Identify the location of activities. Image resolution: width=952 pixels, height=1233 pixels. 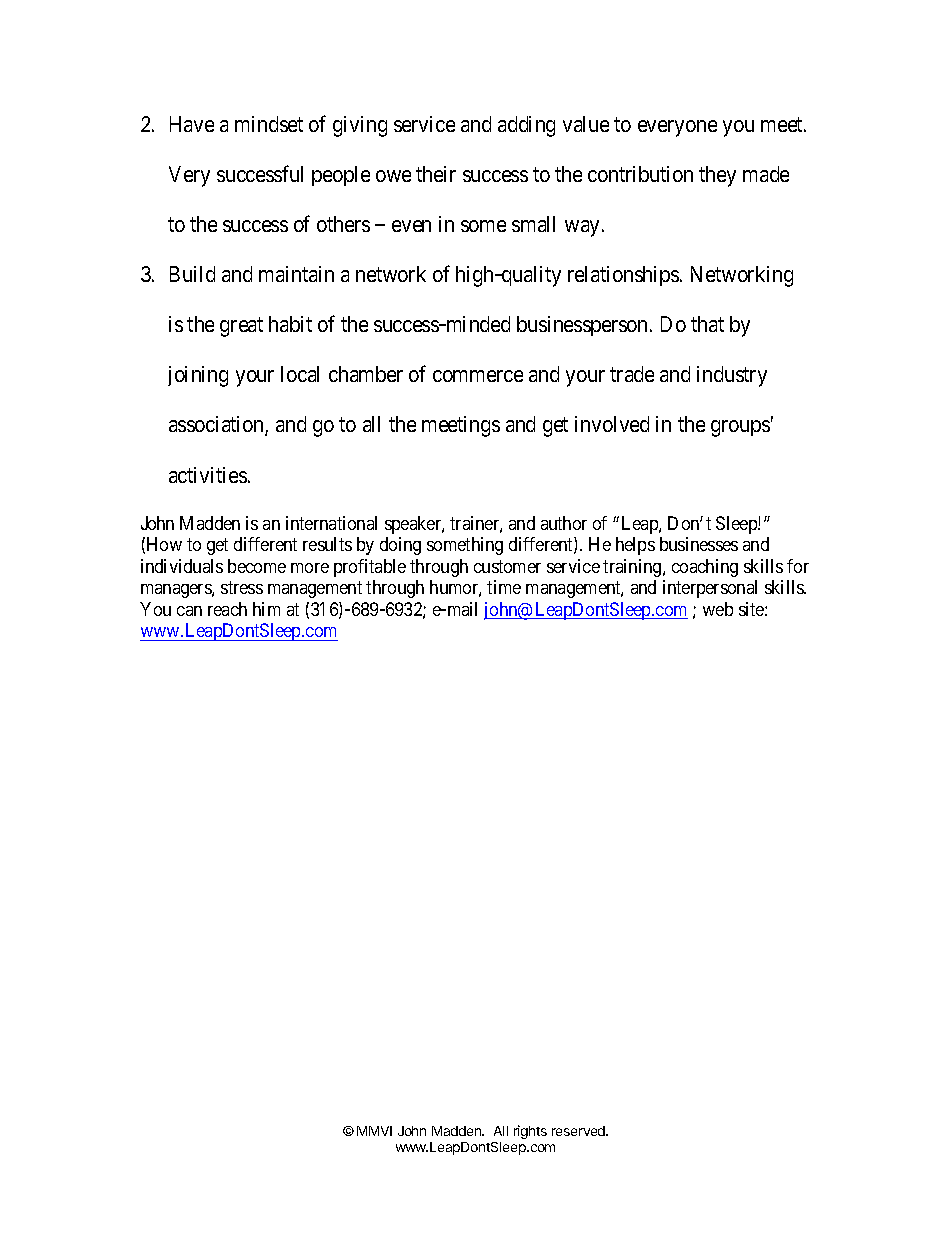
(208, 475).
